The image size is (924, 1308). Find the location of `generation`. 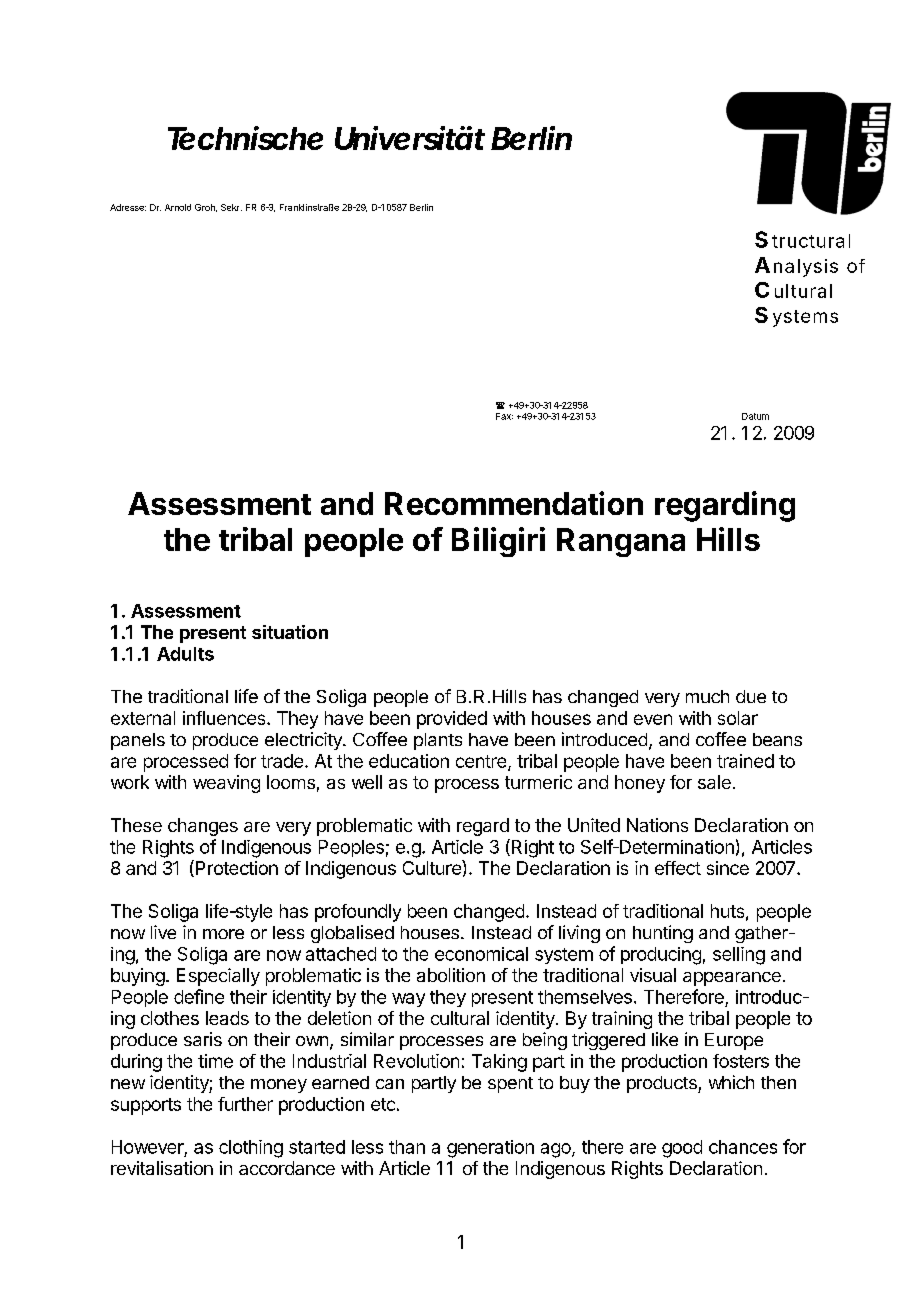

generation is located at coordinates (490, 1149).
